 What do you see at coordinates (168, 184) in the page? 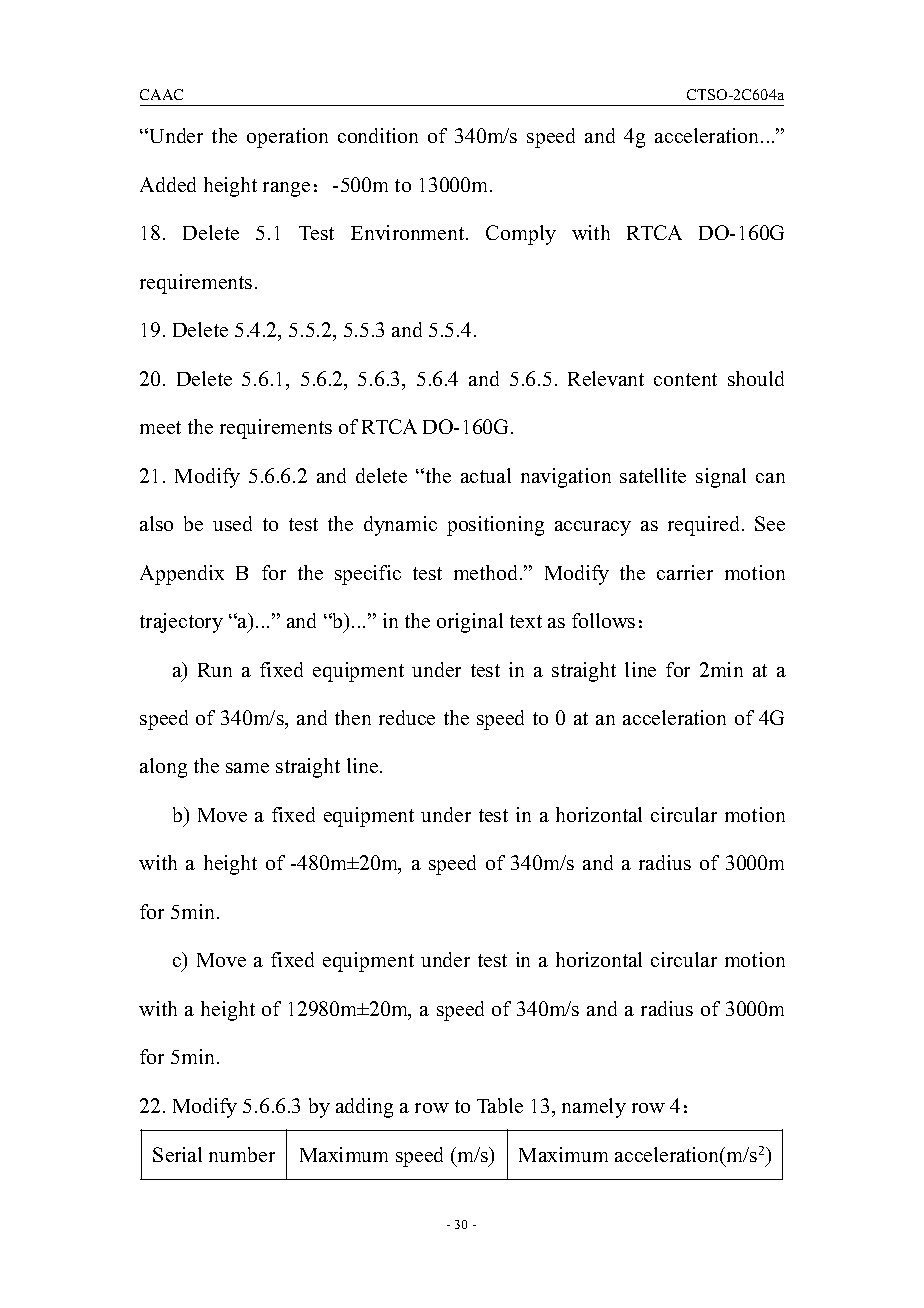
I see `Added` at bounding box center [168, 184].
